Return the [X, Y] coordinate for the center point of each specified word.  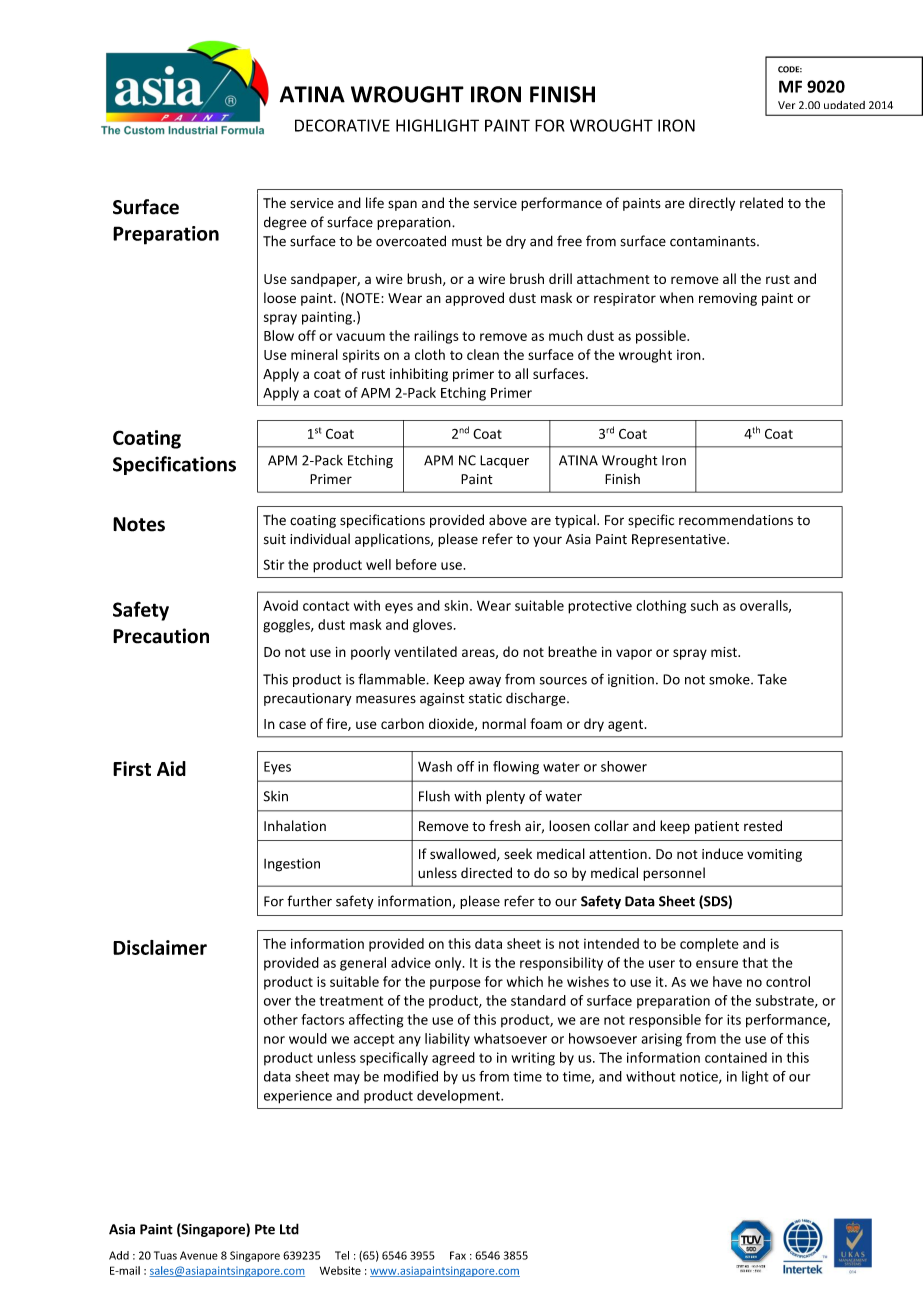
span [402, 205]
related [761, 203]
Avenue [199, 1255]
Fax [458, 1255]
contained [736, 1057]
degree [285, 223]
